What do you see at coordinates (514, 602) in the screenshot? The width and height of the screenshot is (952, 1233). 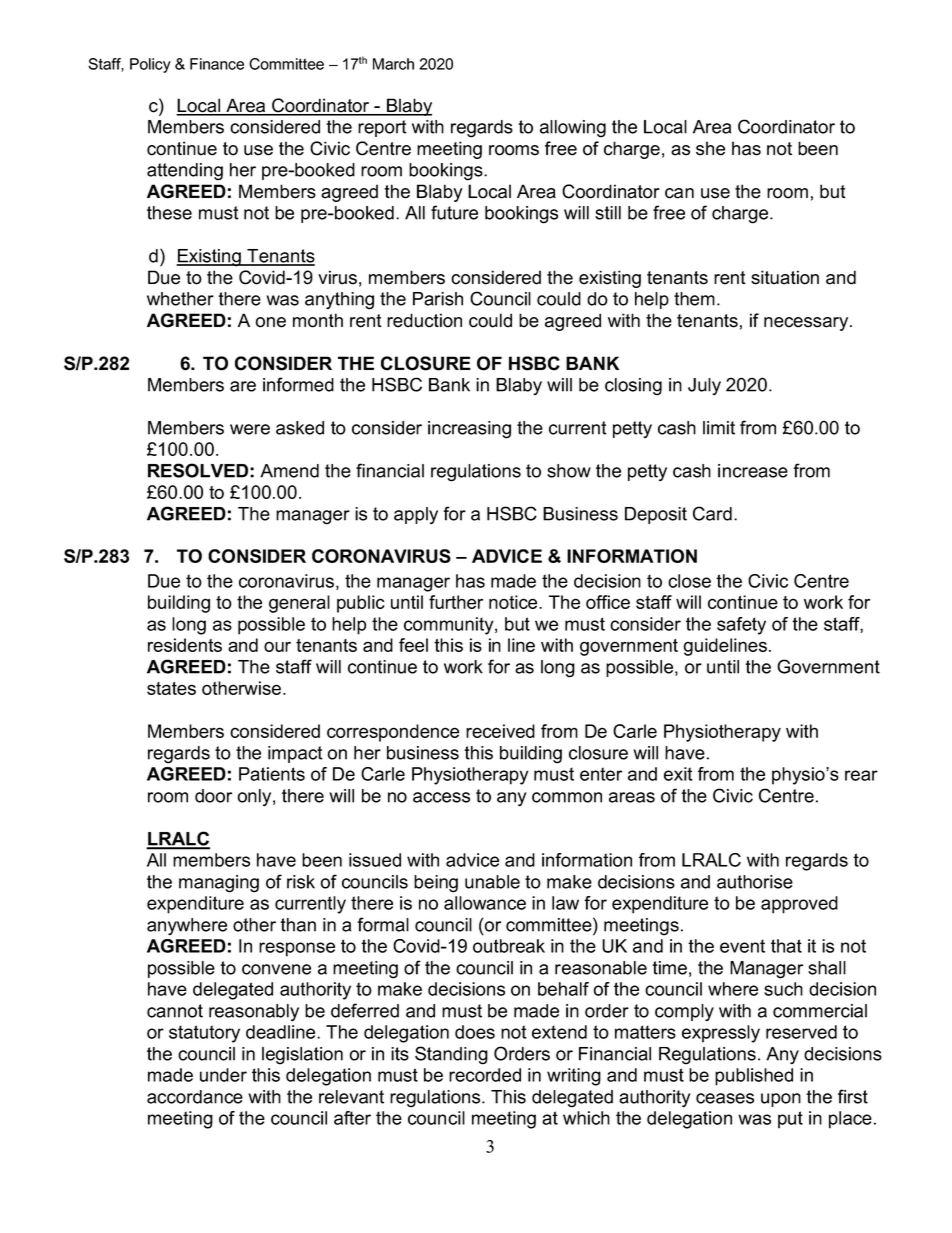 I see `notice` at bounding box center [514, 602].
